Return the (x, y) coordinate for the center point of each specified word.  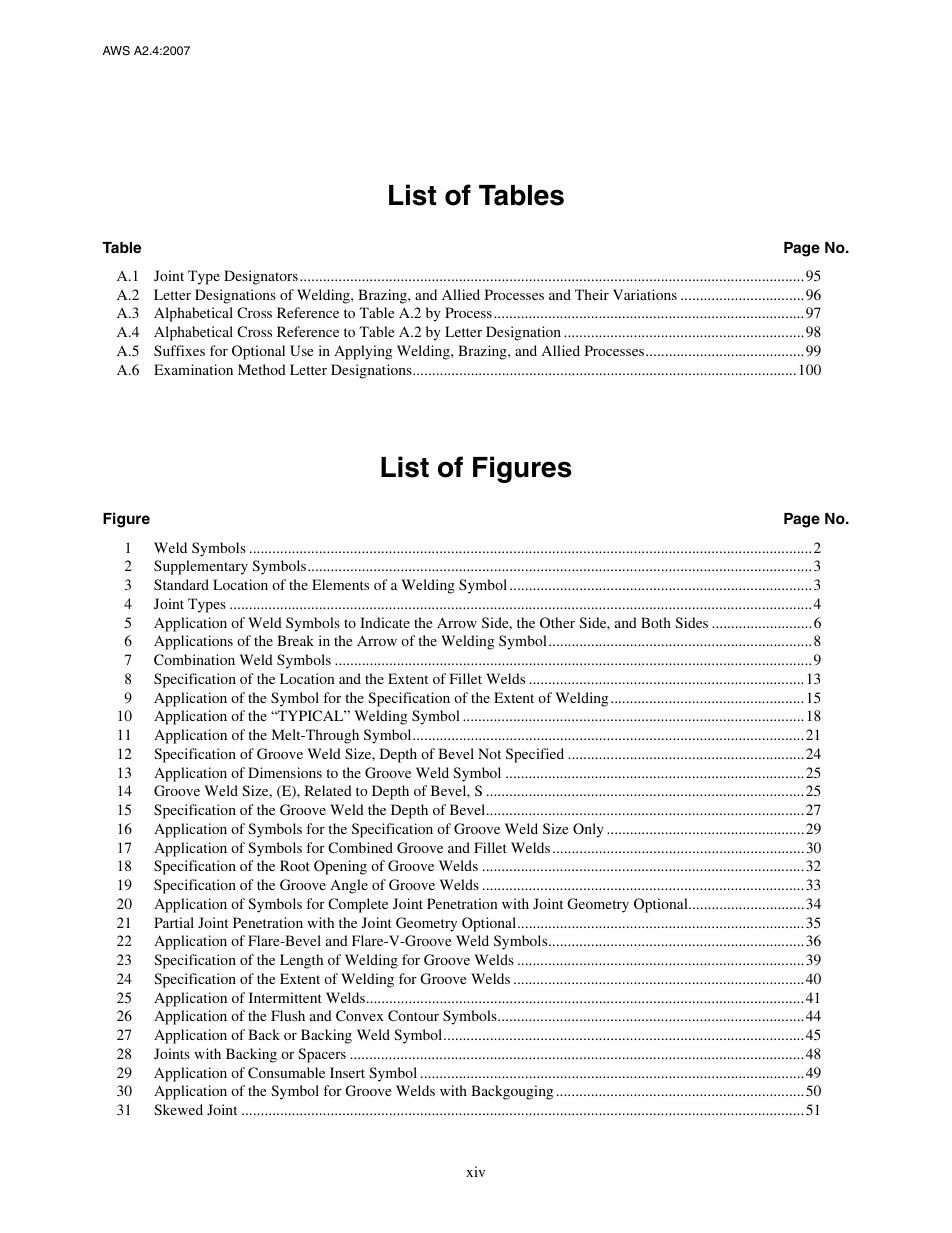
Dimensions (285, 772)
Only (588, 830)
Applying (363, 352)
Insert (347, 1072)
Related (328, 790)
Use (301, 350)
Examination (193, 369)
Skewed (178, 1109)
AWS (116, 51)
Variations (645, 294)
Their (592, 294)
